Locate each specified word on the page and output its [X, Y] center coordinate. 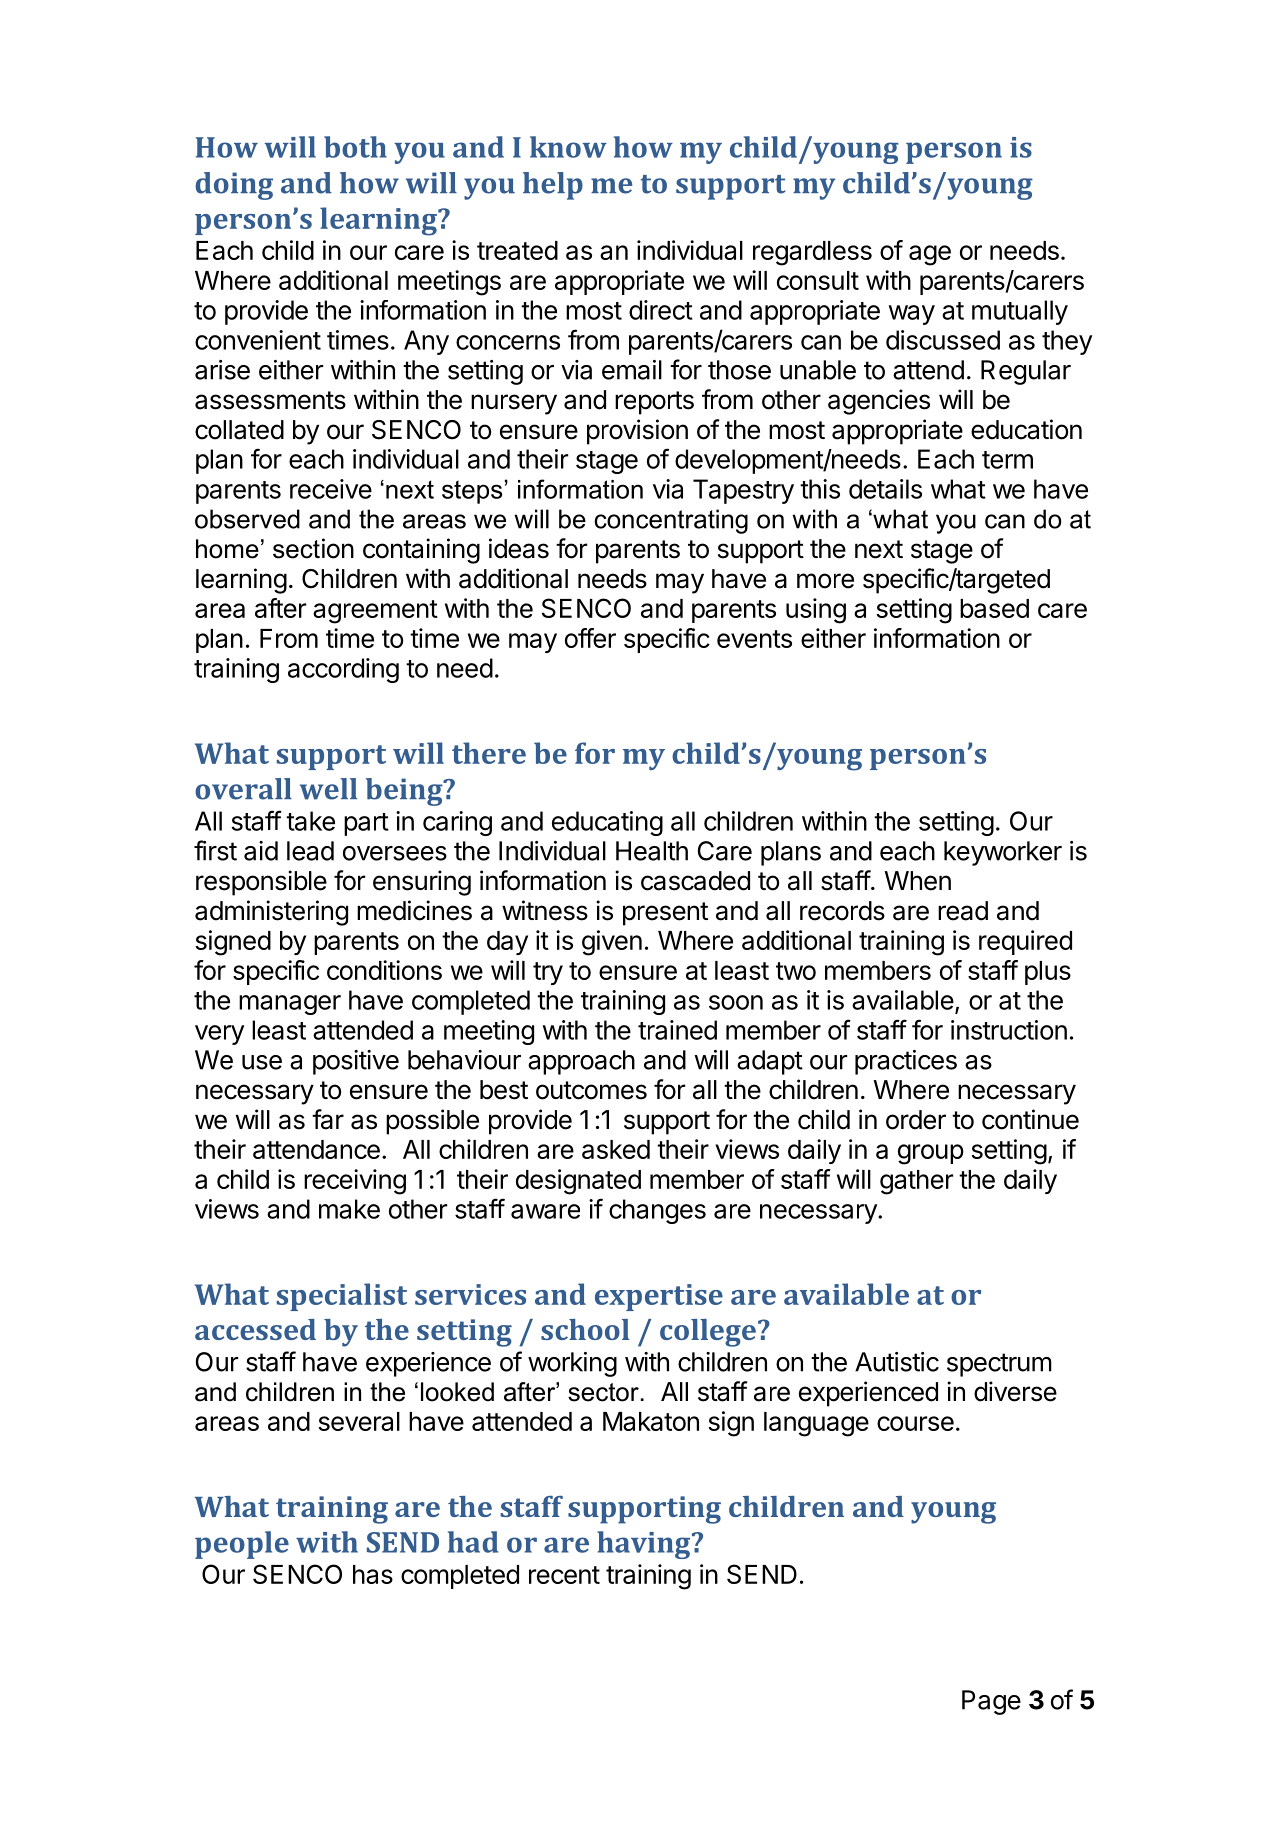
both [355, 147]
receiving [355, 1182]
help [553, 186]
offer [590, 638]
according [343, 670]
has [373, 1574]
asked [616, 1149]
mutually [1020, 312]
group [931, 1154]
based [994, 608]
